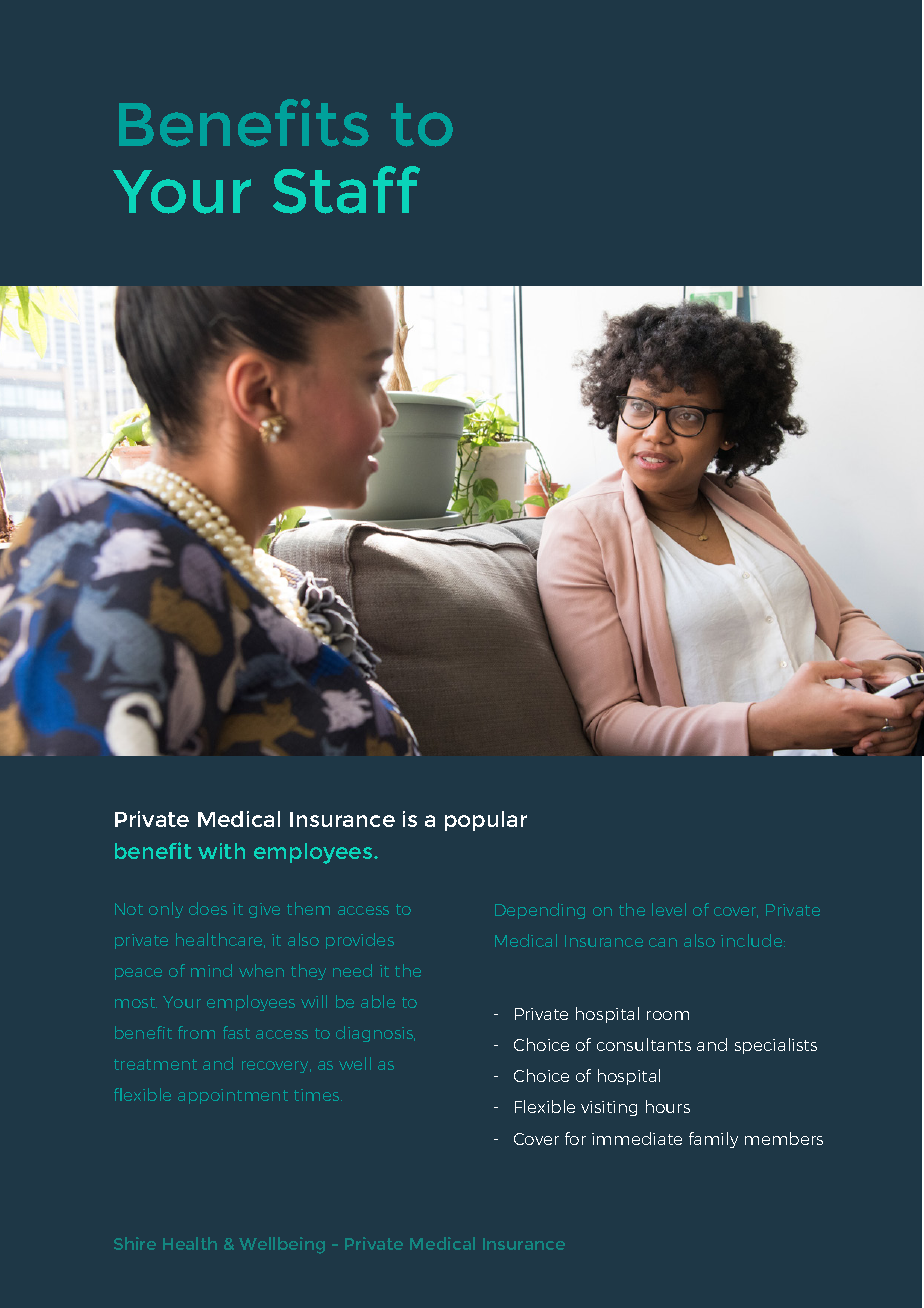  What do you see at coordinates (346, 190) in the document?
I see `Staff` at bounding box center [346, 190].
